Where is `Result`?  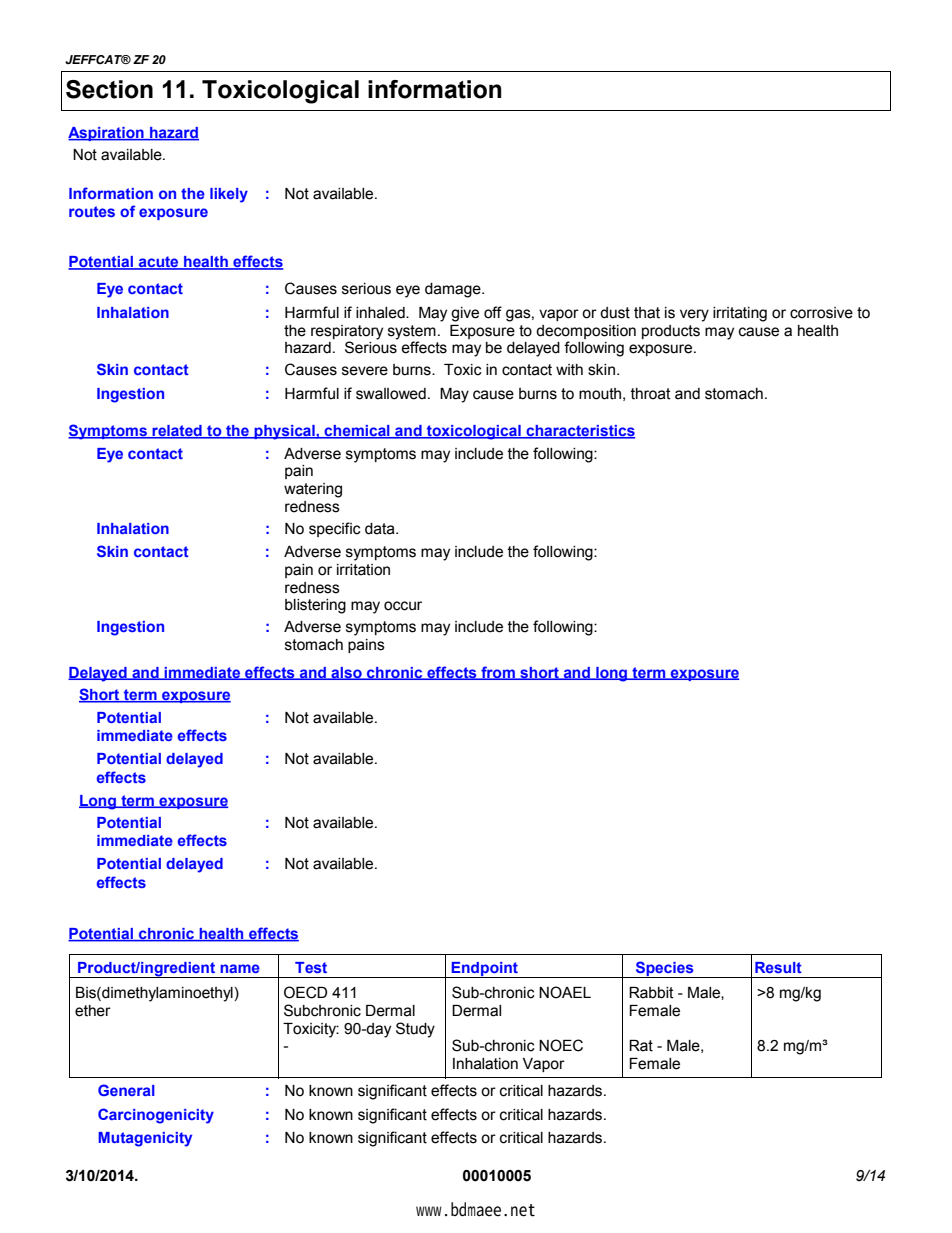 Result is located at coordinates (778, 967).
